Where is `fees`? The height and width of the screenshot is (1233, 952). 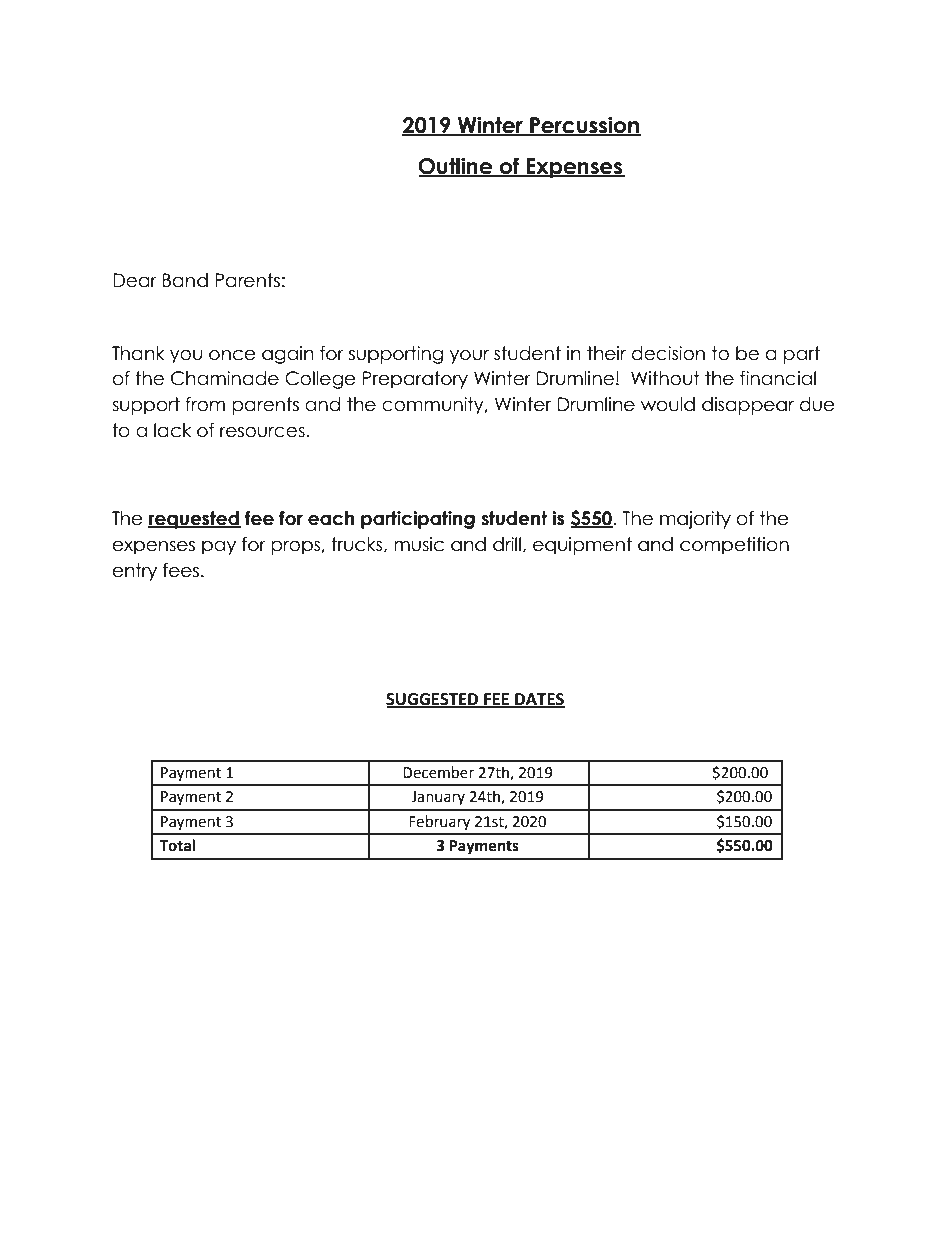
fees is located at coordinates (182, 570).
